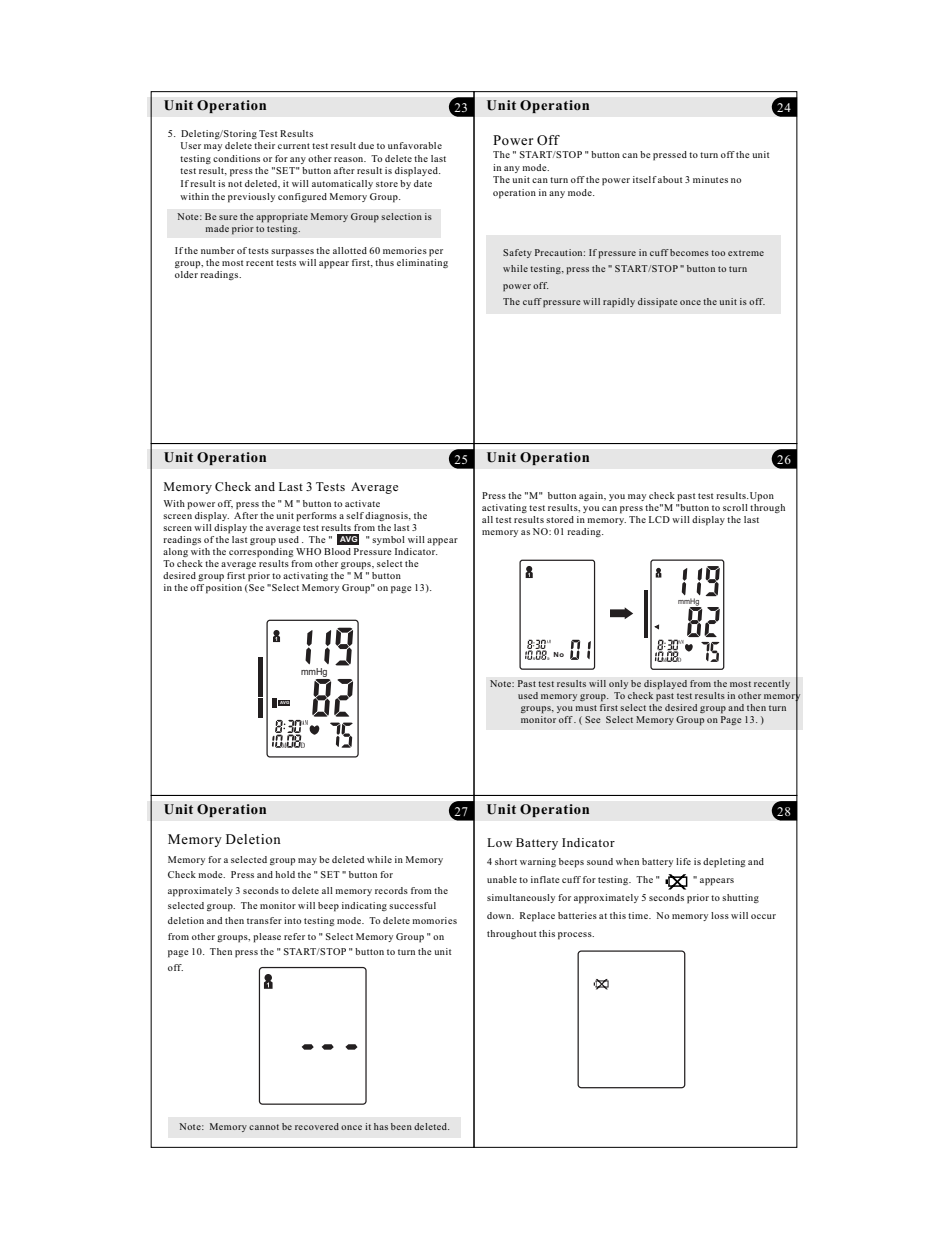 This document has height=1242, width=952. I want to click on only, so click(618, 684).
